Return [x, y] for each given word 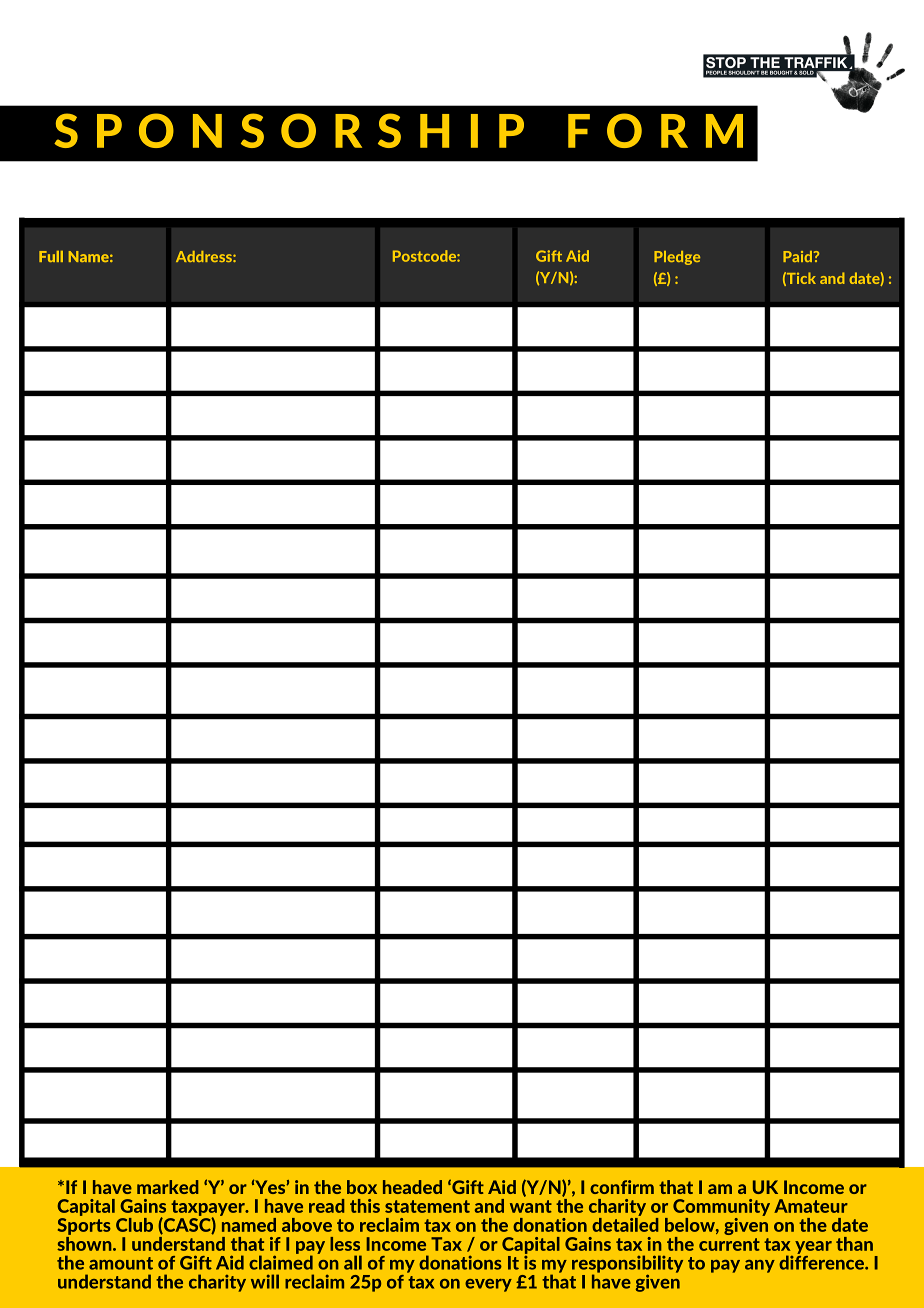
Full [51, 256]
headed [412, 1187]
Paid [797, 256]
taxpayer [209, 1209]
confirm [622, 1187]
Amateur [811, 1206]
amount [121, 1263]
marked [167, 1187]
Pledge [677, 258]
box [362, 1187]
